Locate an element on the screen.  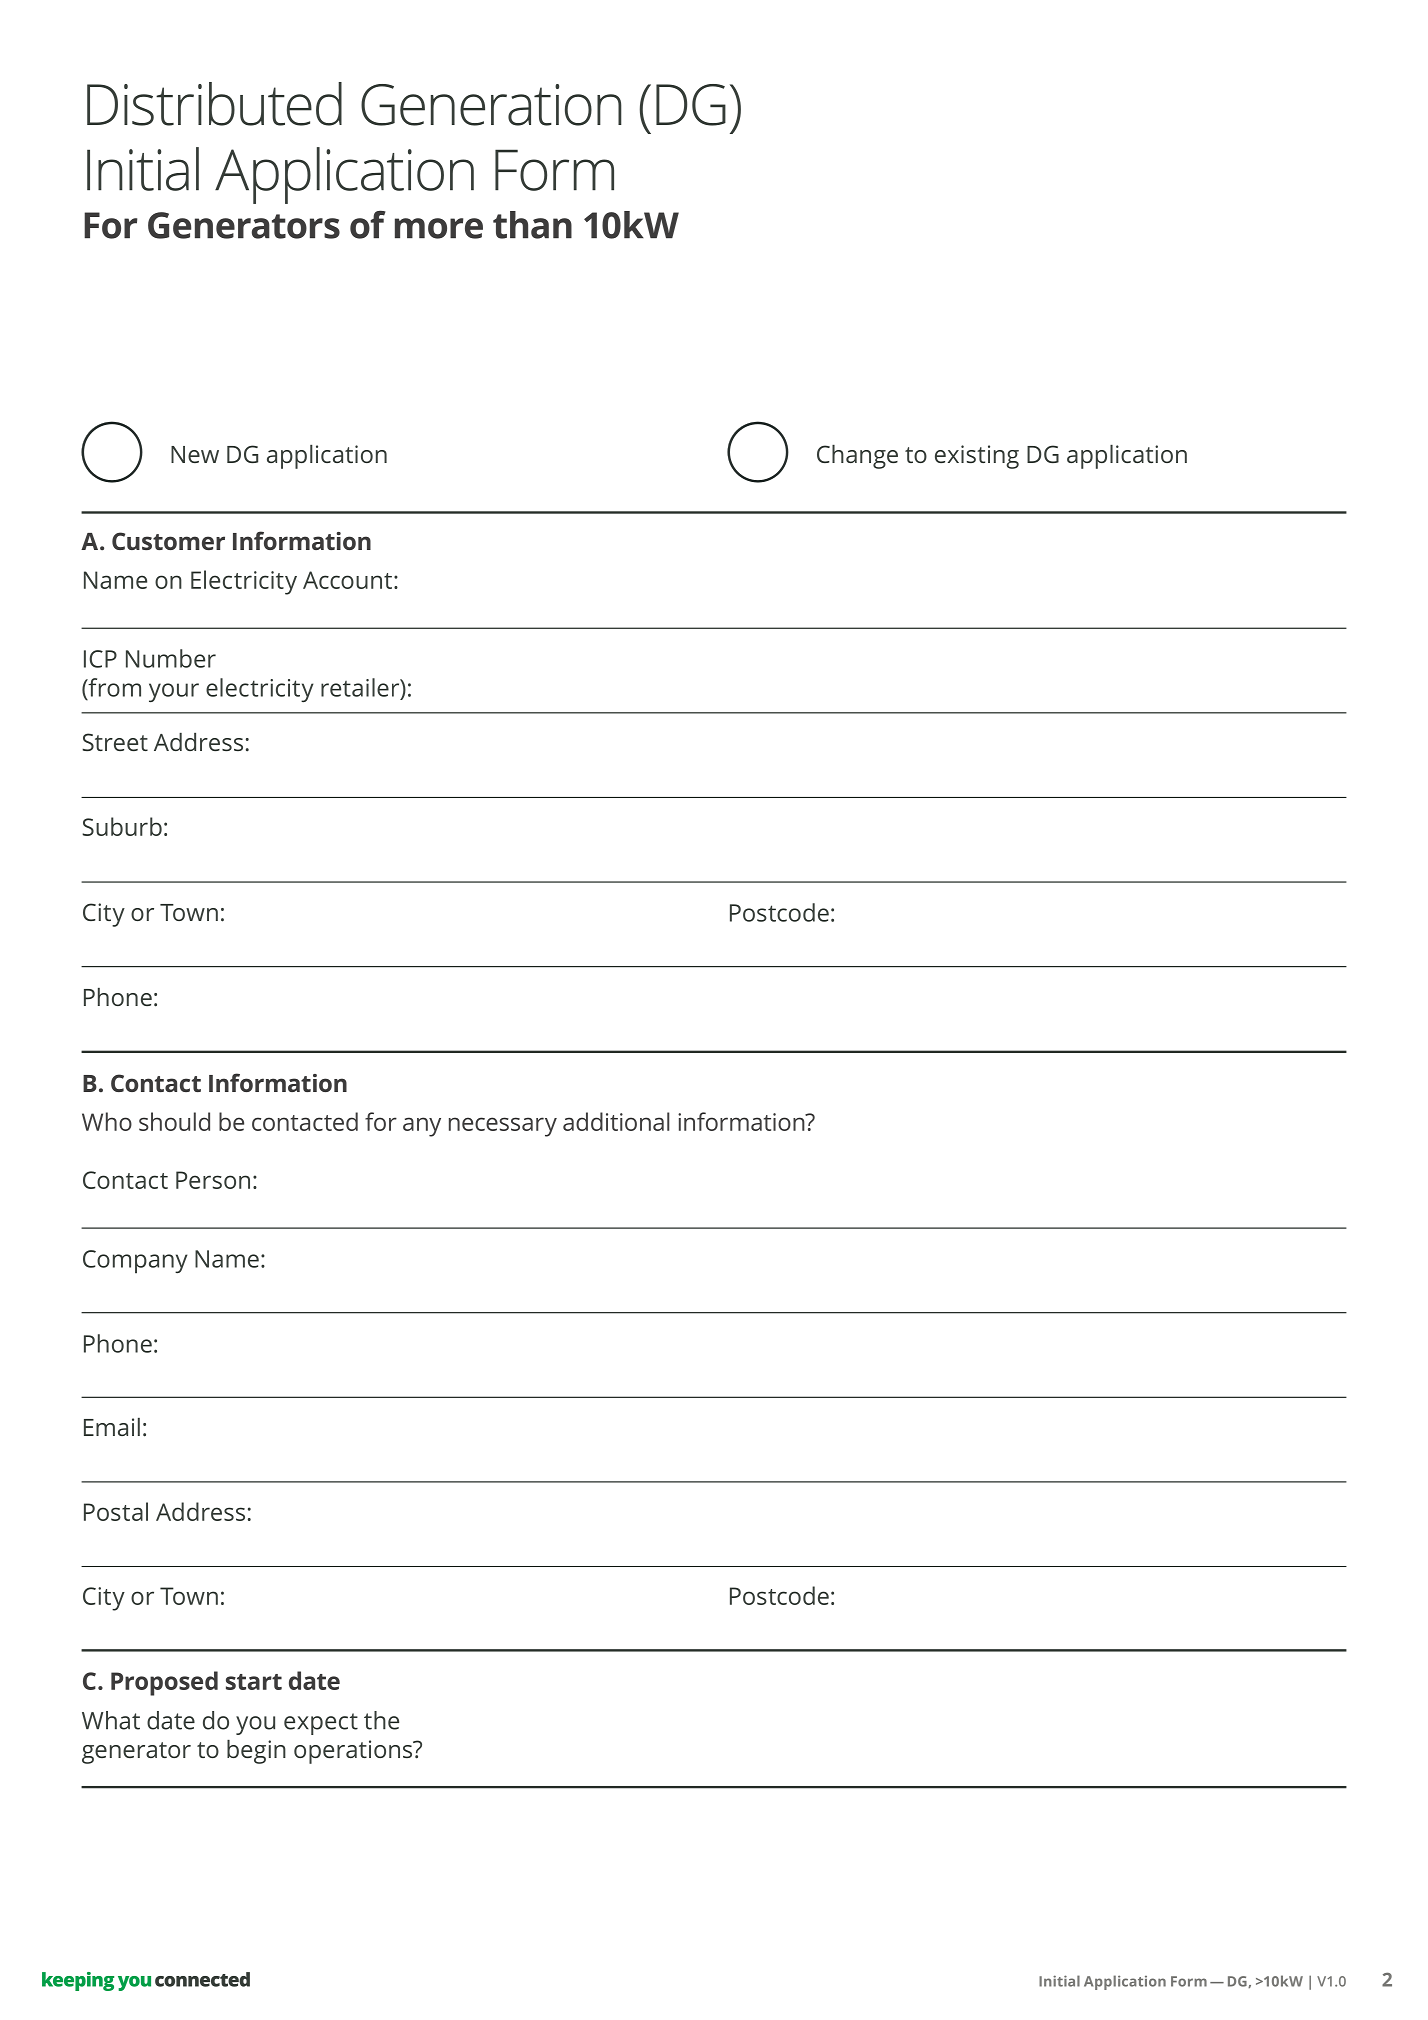
Customer is located at coordinates (168, 541).
